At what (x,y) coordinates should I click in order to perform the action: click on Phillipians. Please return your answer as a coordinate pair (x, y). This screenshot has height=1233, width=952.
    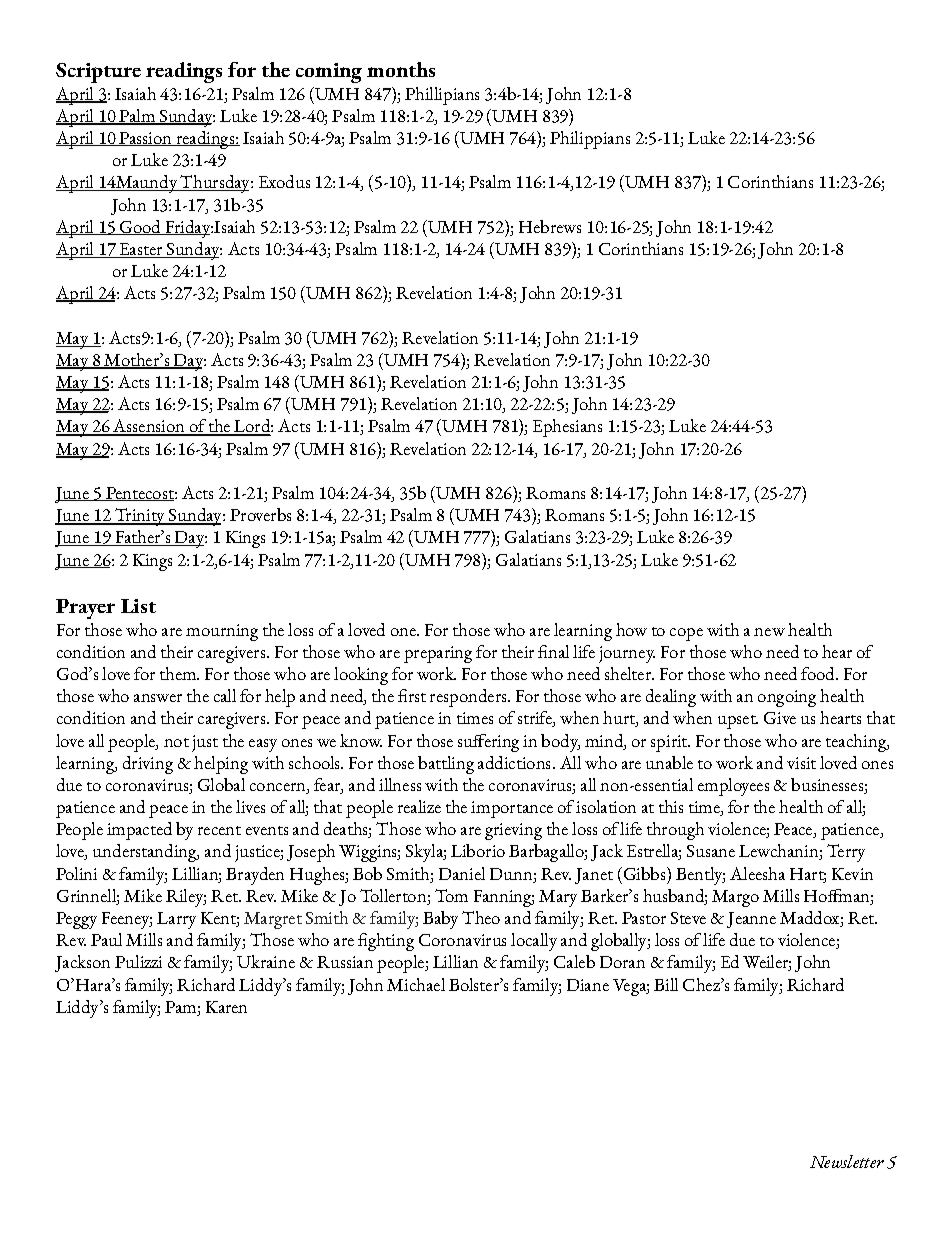
    Looking at the image, I should click on (442, 96).
